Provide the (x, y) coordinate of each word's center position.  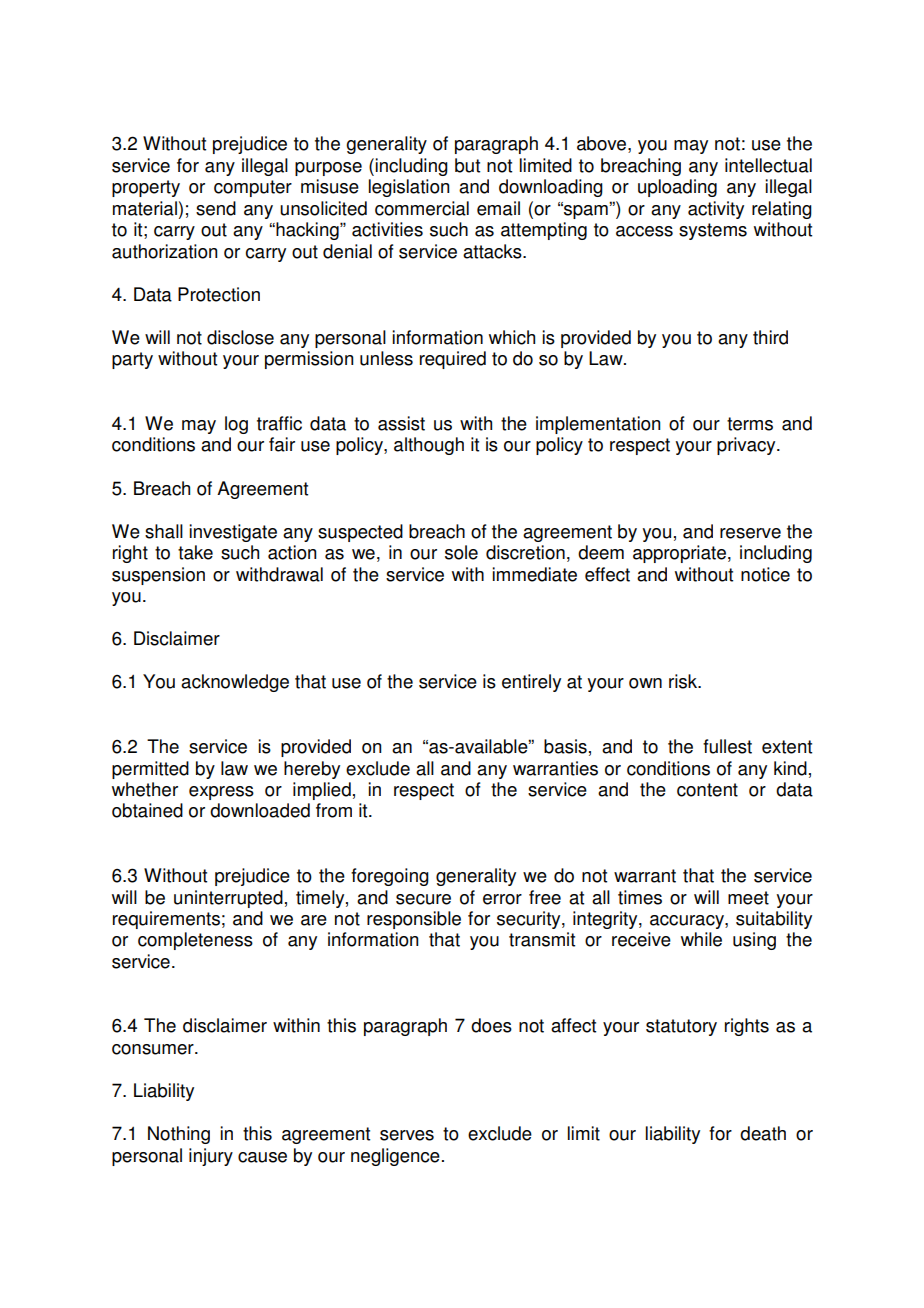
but (467, 165)
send (216, 208)
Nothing (179, 1135)
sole (461, 552)
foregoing (390, 877)
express (221, 793)
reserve (750, 533)
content (707, 790)
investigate (233, 533)
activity (716, 210)
